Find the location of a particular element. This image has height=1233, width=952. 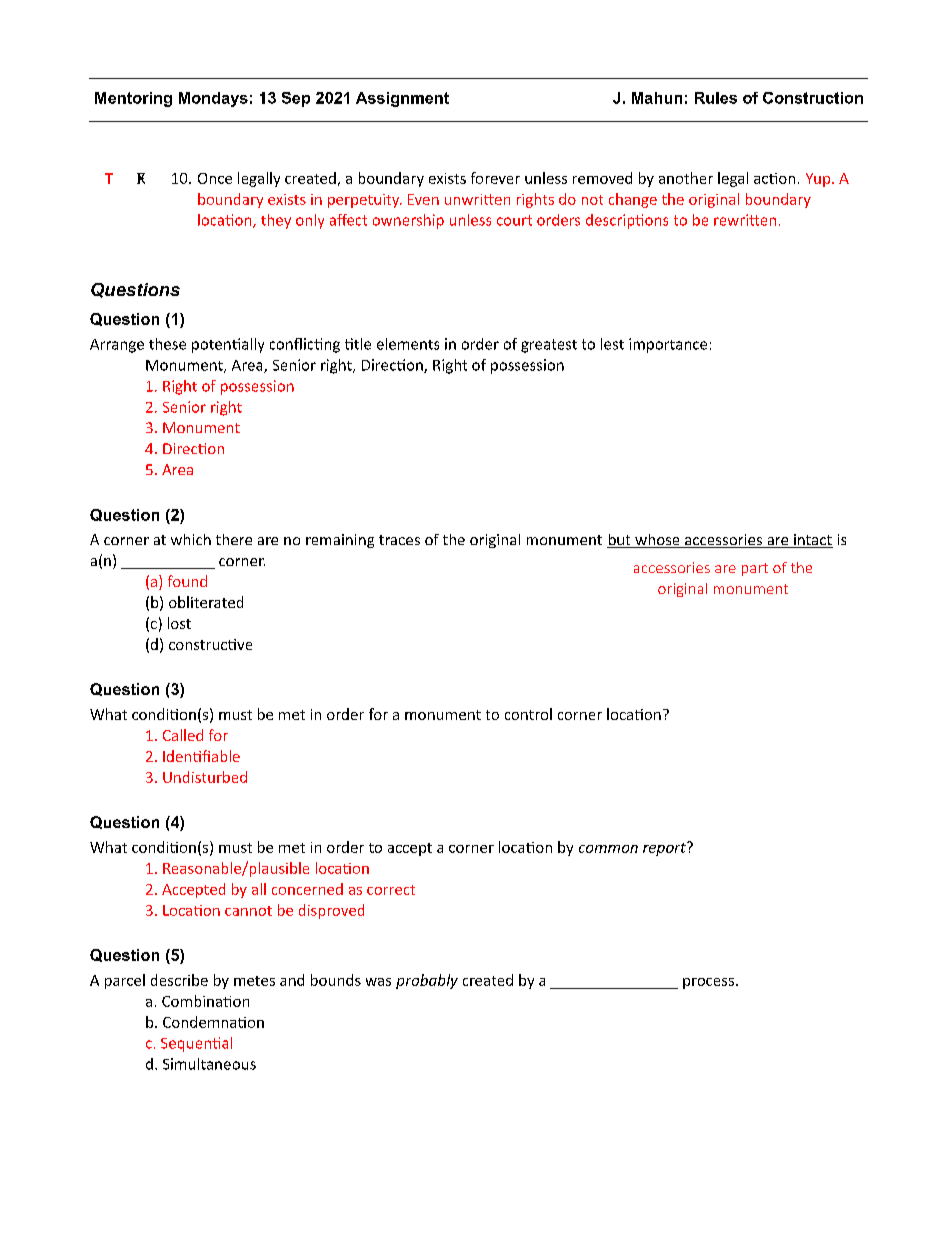

probably is located at coordinates (427, 981).
